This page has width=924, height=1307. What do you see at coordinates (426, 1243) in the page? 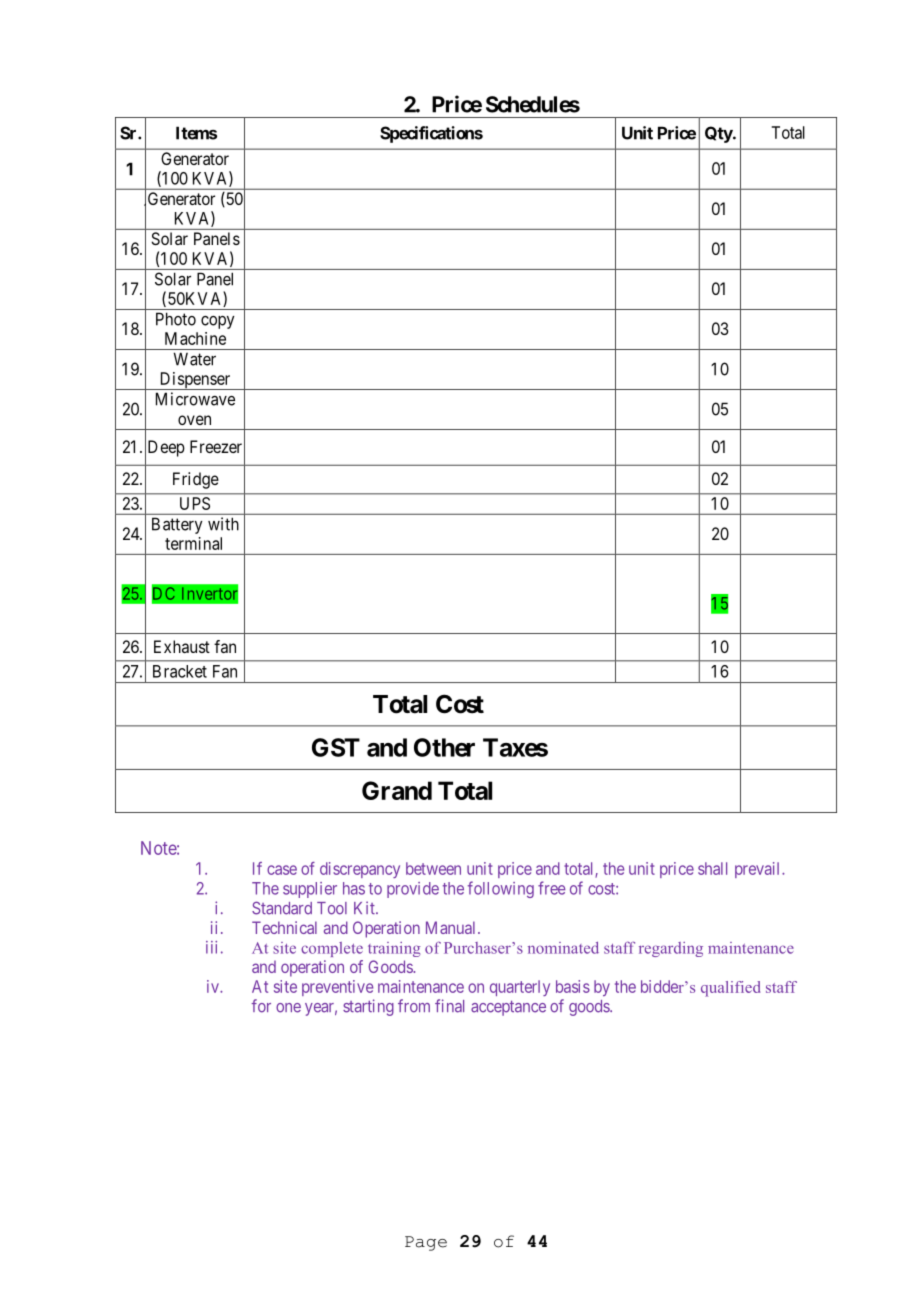
I see `Page` at bounding box center [426, 1243].
